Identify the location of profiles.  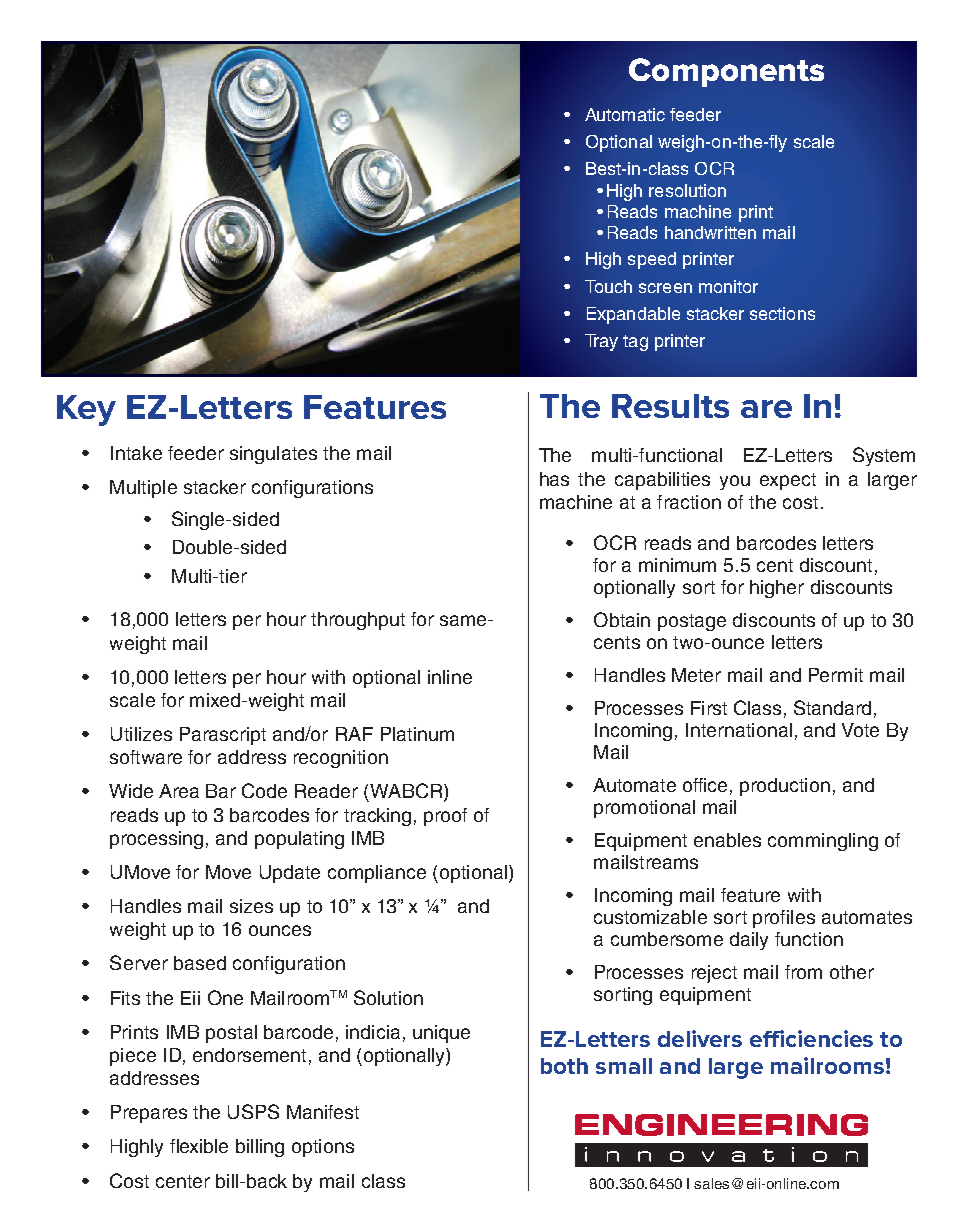
(784, 919).
